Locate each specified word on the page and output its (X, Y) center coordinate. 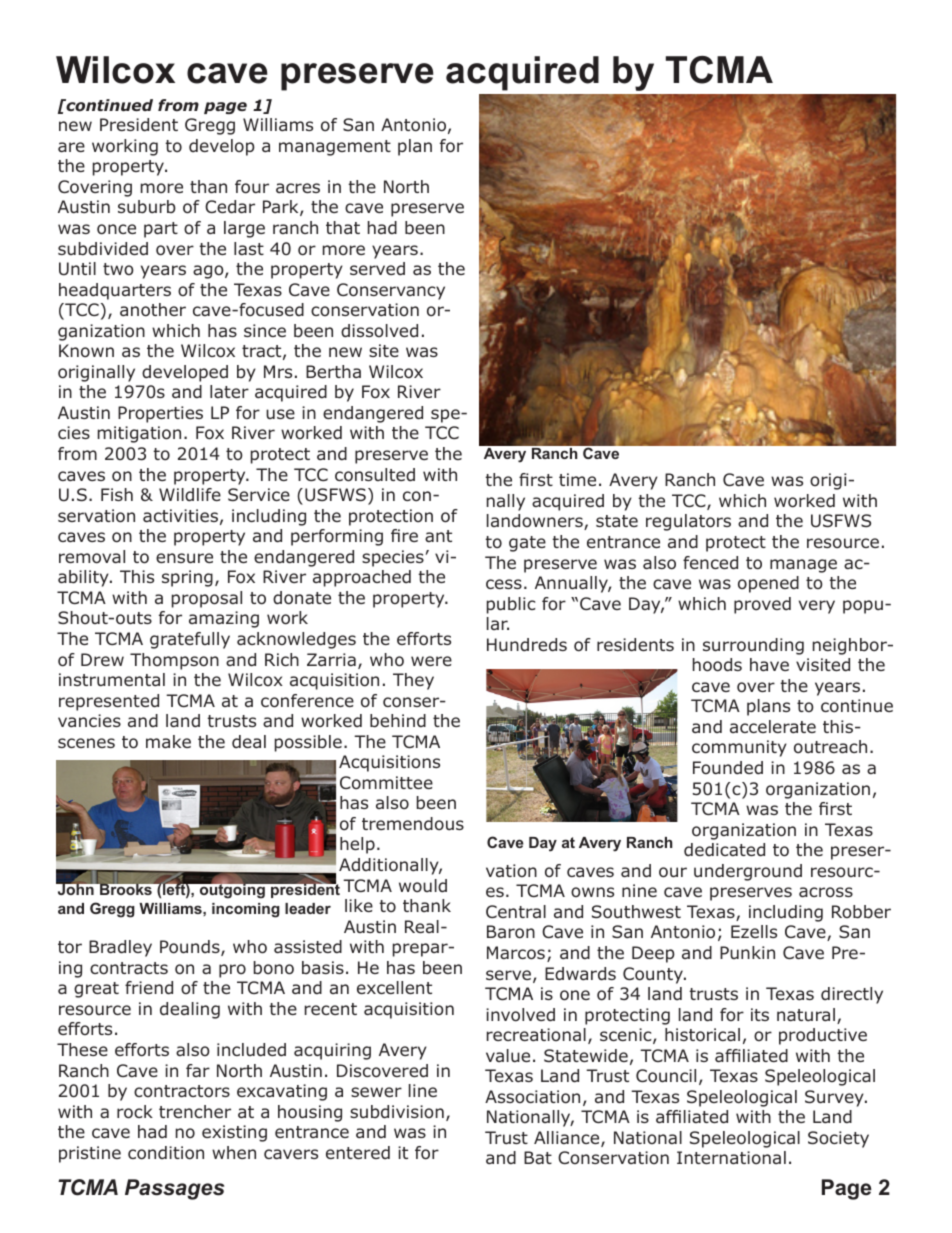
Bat (538, 1157)
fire (404, 535)
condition (166, 1153)
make (168, 741)
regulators (688, 522)
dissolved (379, 331)
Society (838, 1139)
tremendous (413, 824)
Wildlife (190, 495)
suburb (147, 207)
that (343, 227)
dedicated (724, 850)
